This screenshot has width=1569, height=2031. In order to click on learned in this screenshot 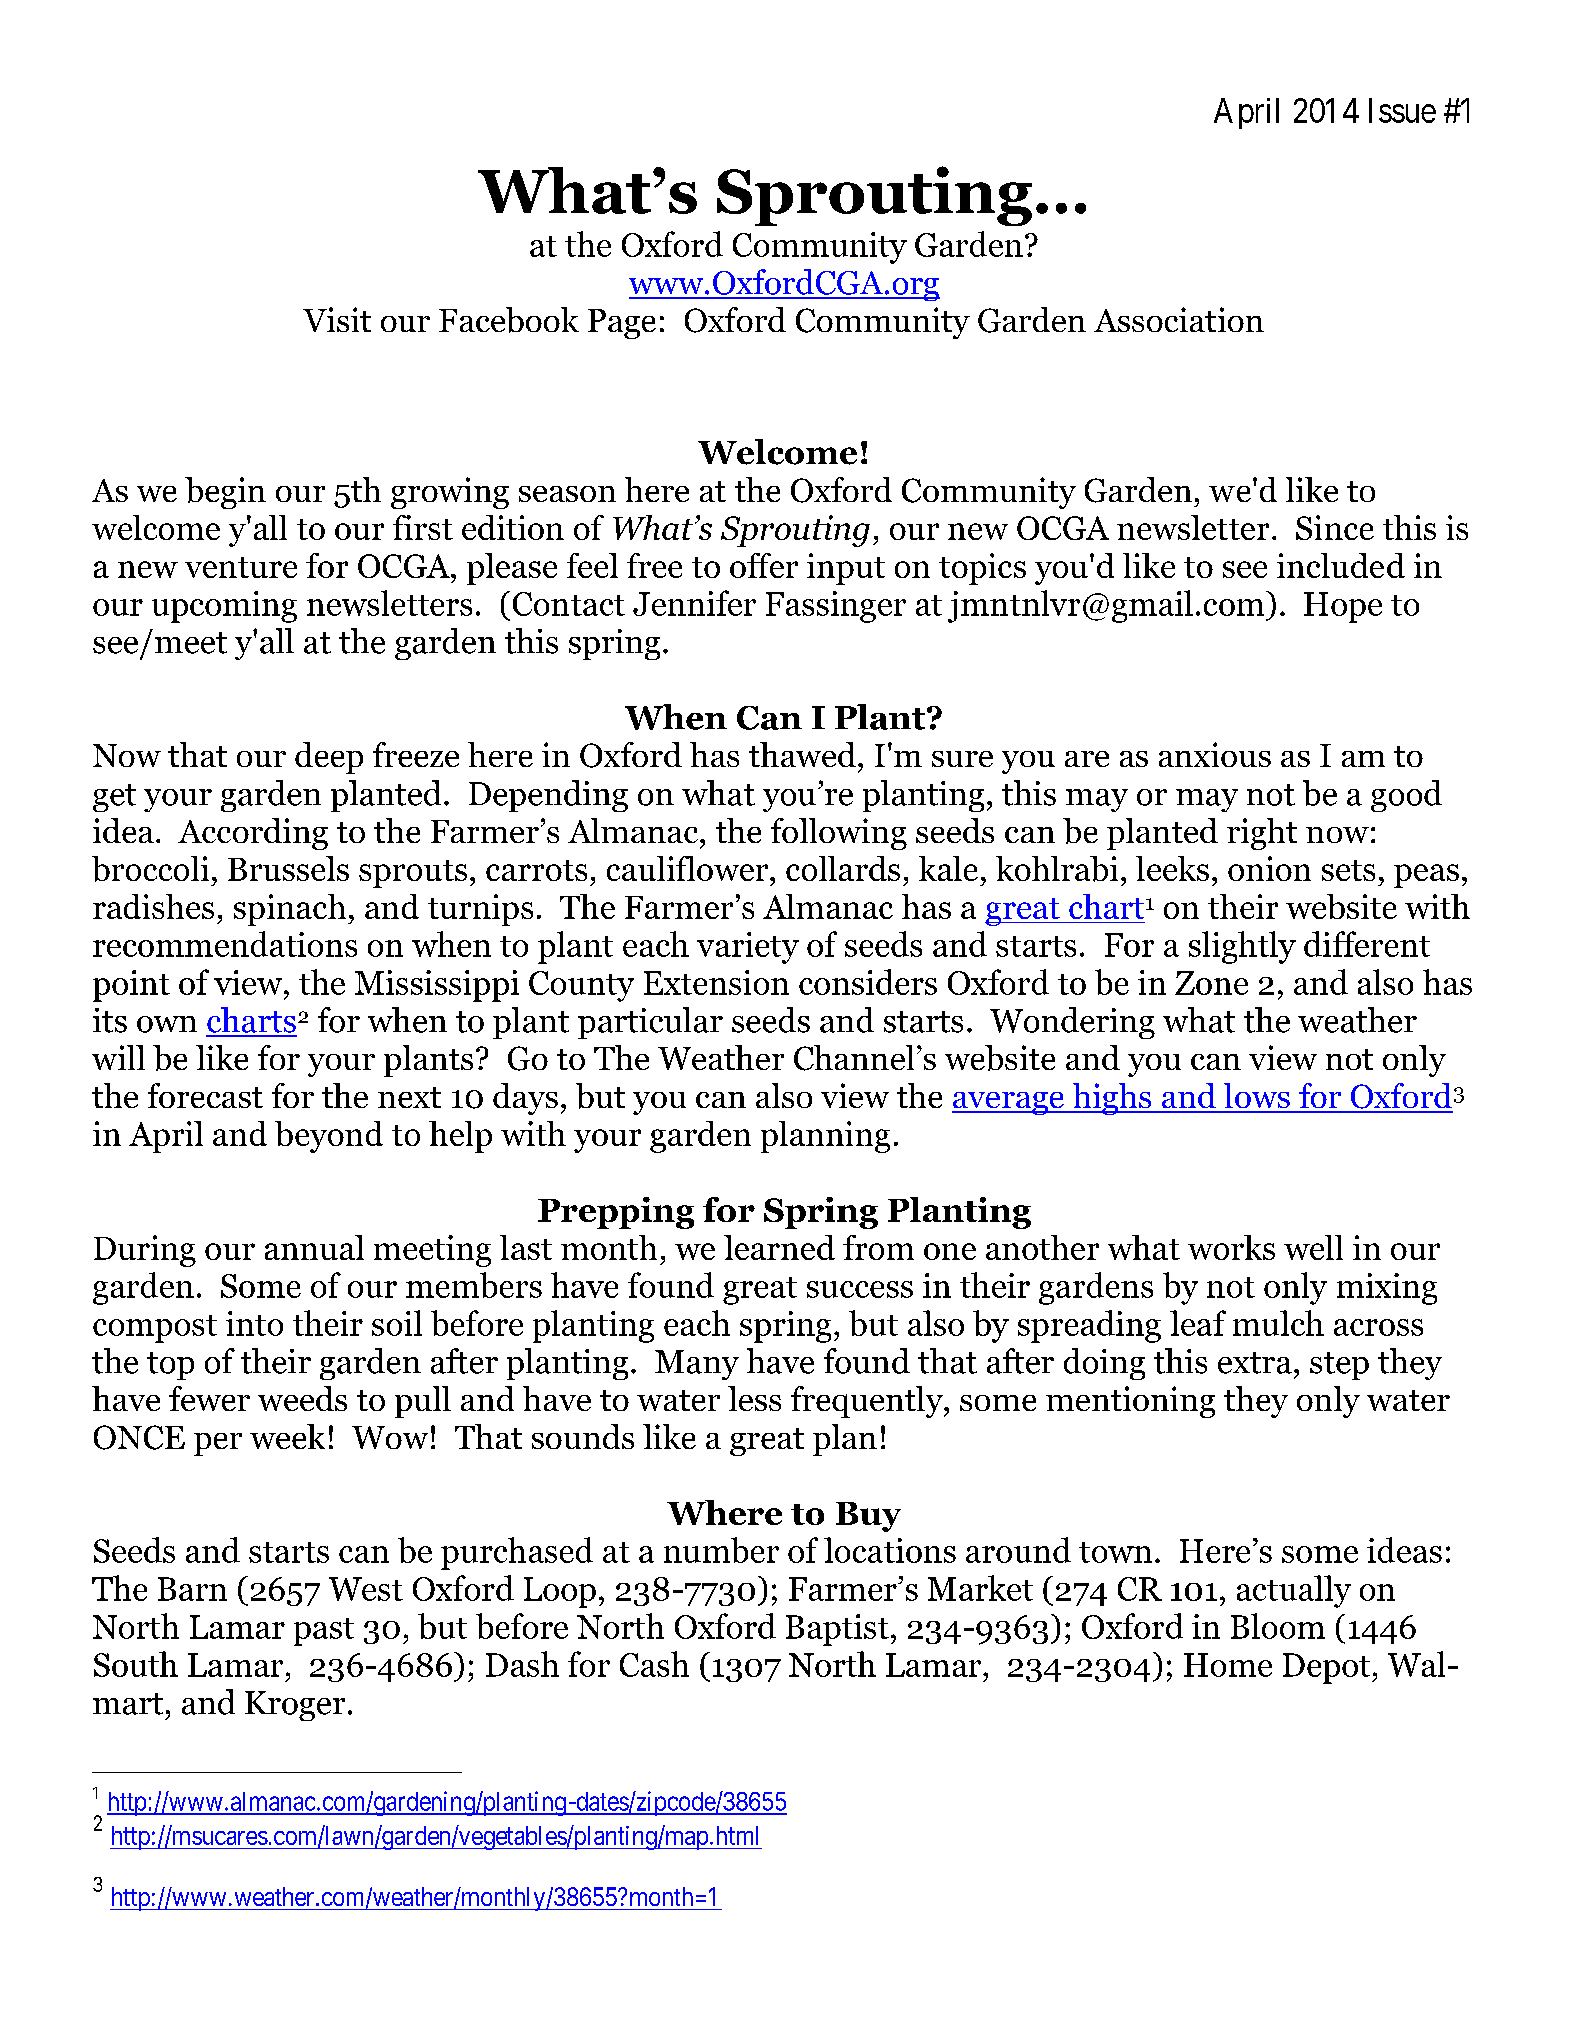, I will do `click(779, 1247)`.
